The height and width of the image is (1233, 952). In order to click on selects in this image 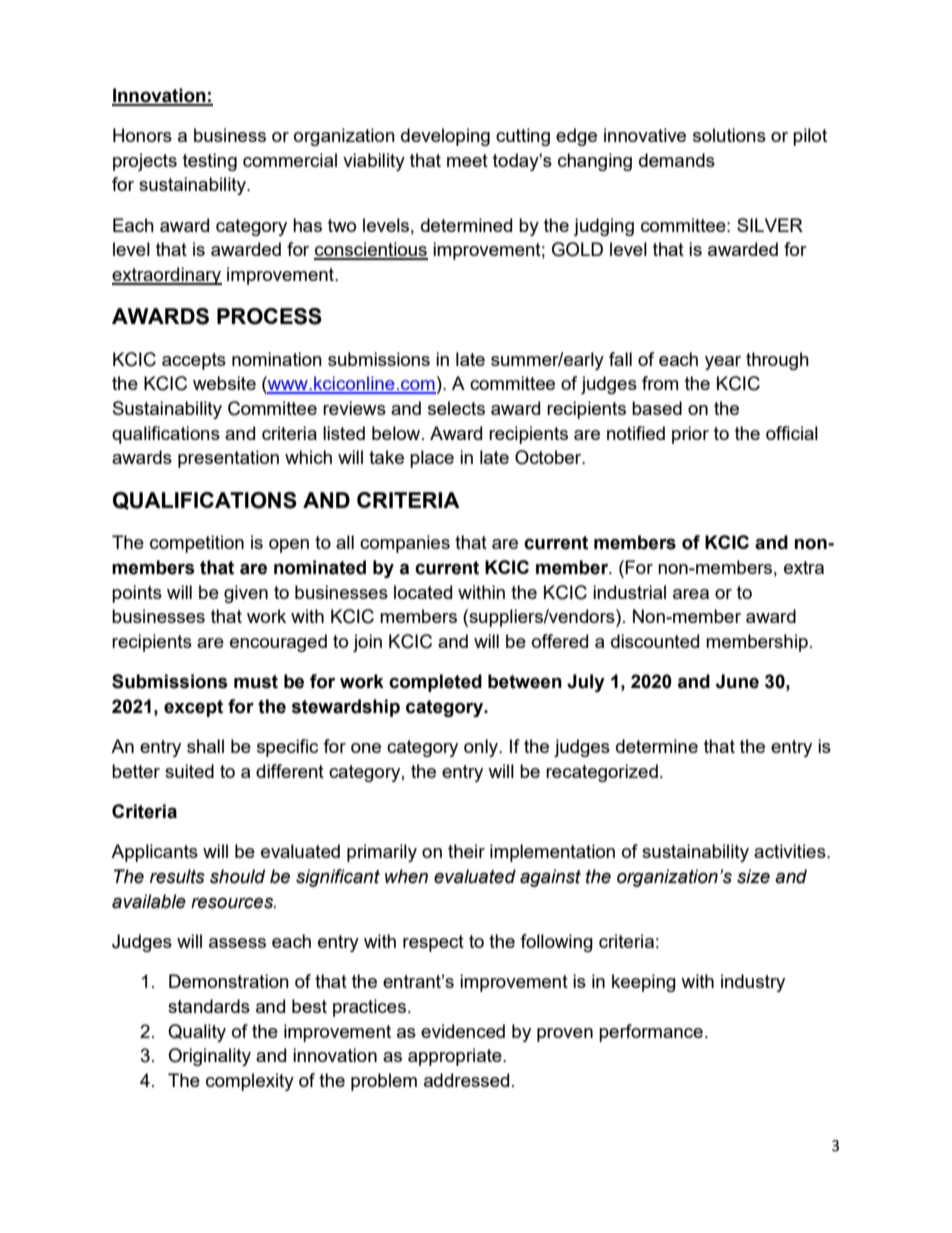, I will do `click(456, 408)`.
